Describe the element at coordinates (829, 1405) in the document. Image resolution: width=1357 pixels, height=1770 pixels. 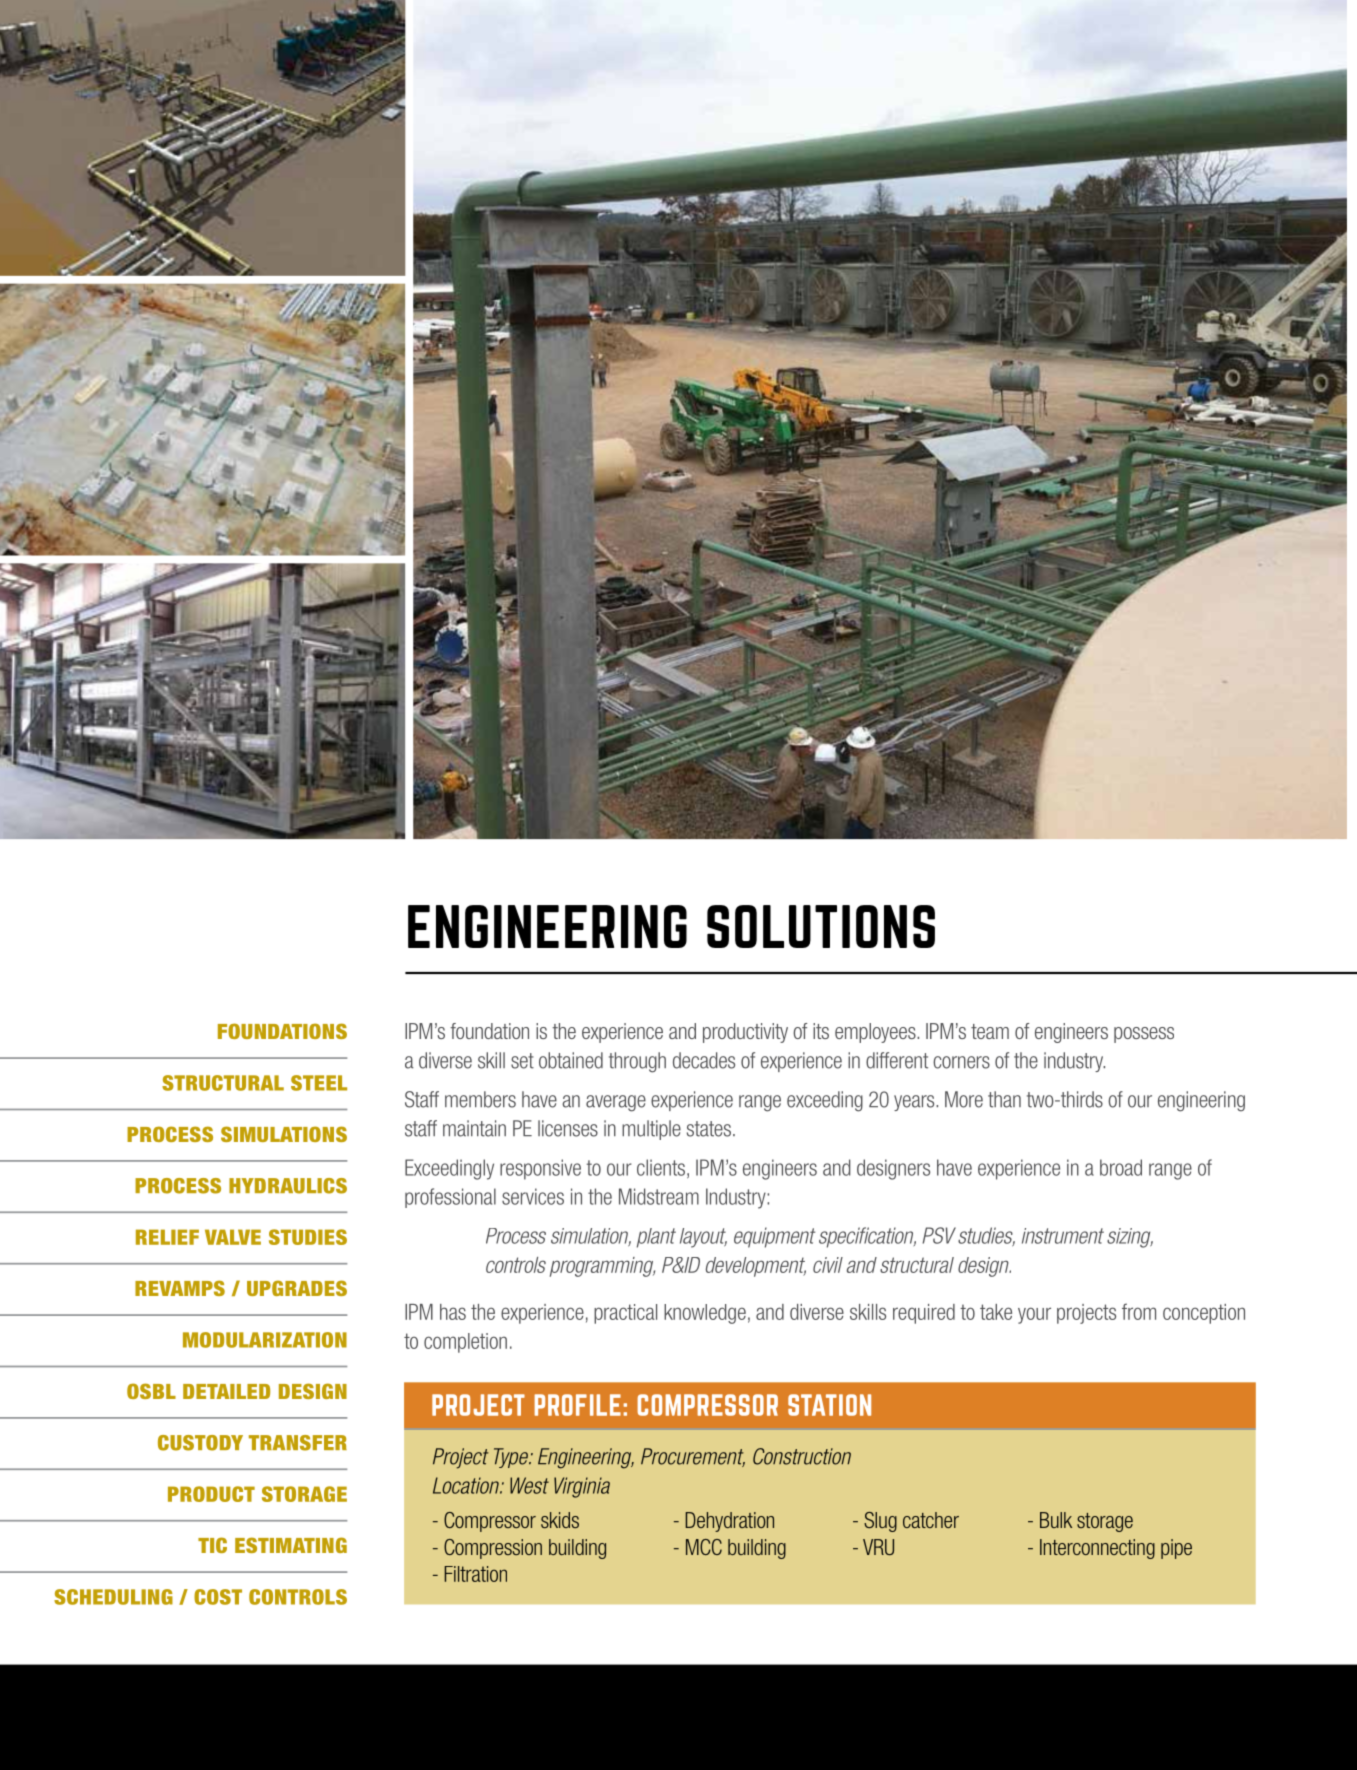
I see `STATION` at that location.
